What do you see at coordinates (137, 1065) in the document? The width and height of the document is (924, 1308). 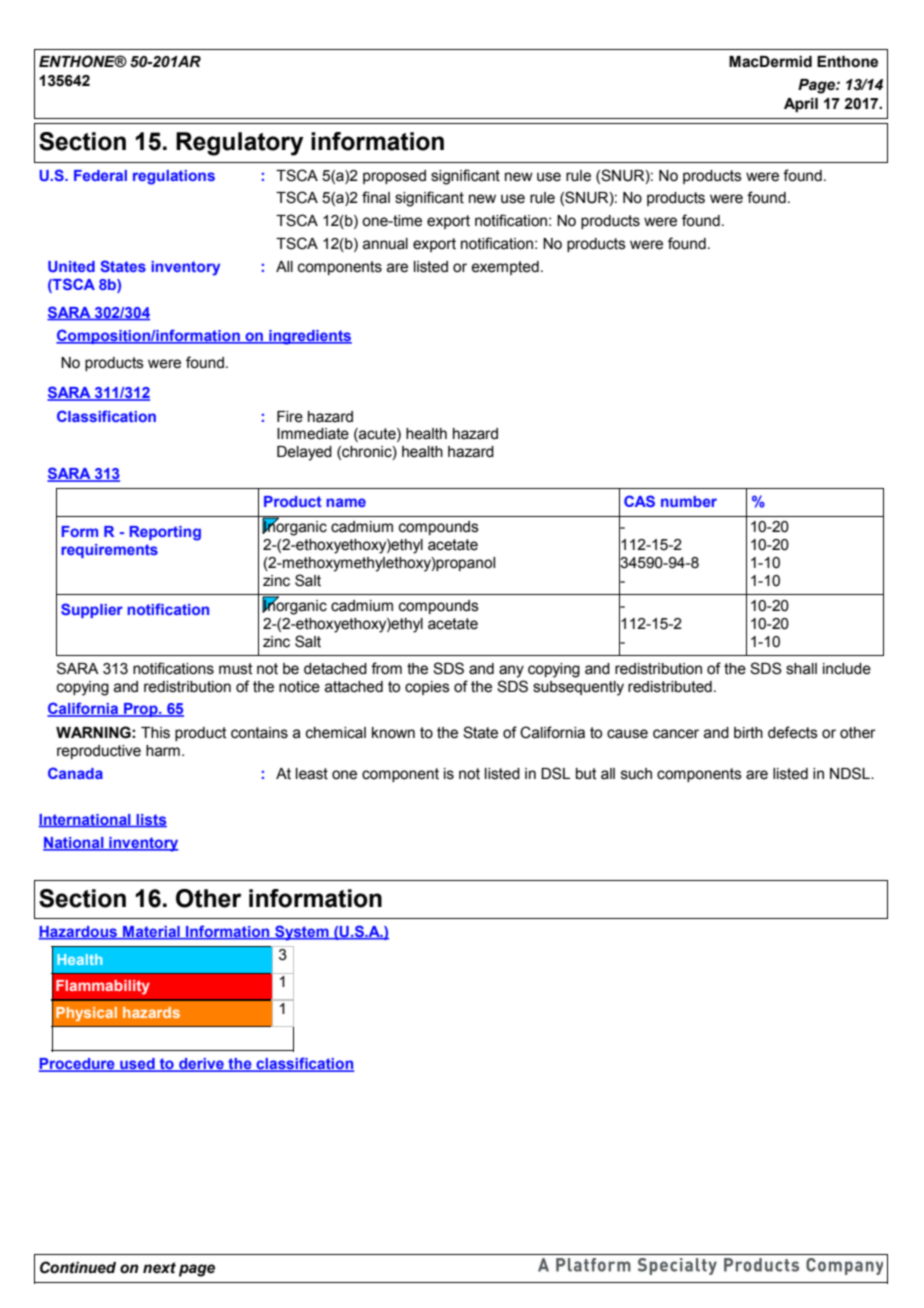 I see `used` at bounding box center [137, 1065].
